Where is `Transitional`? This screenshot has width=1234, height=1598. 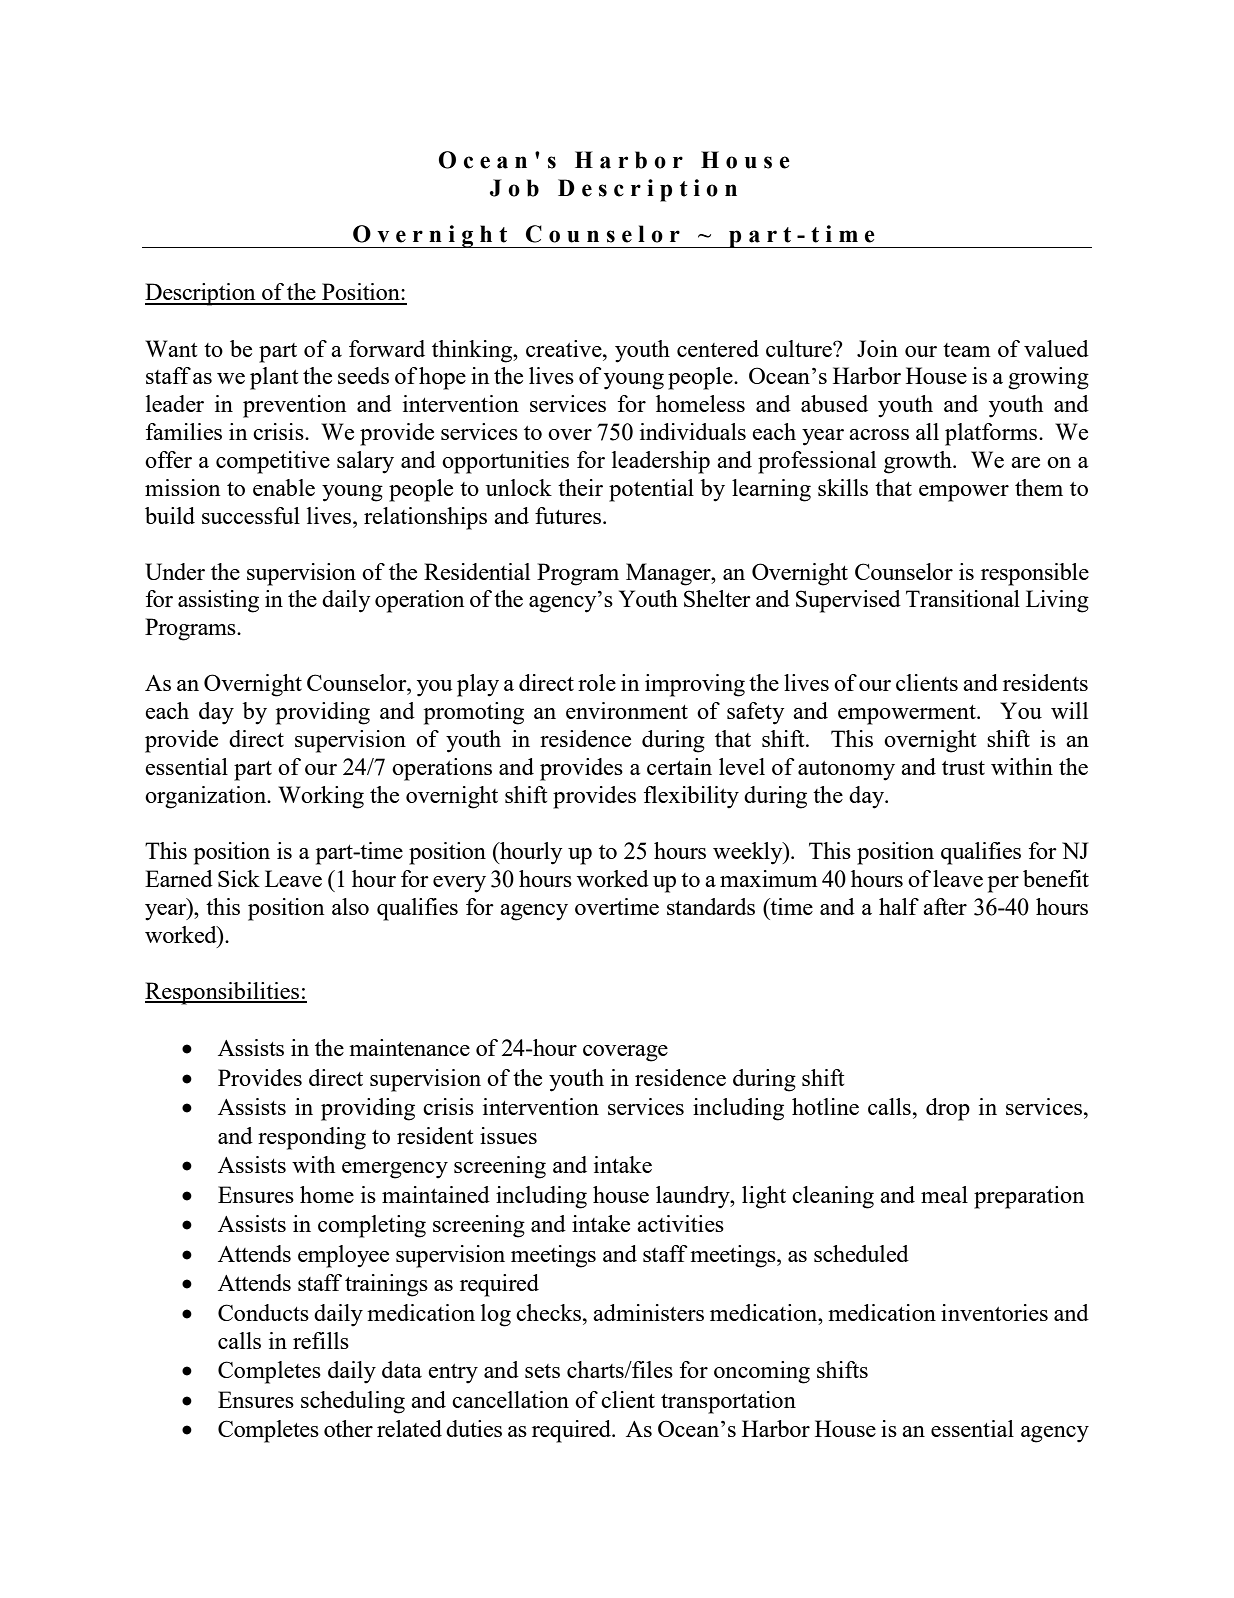
Transitional is located at coordinates (963, 598).
